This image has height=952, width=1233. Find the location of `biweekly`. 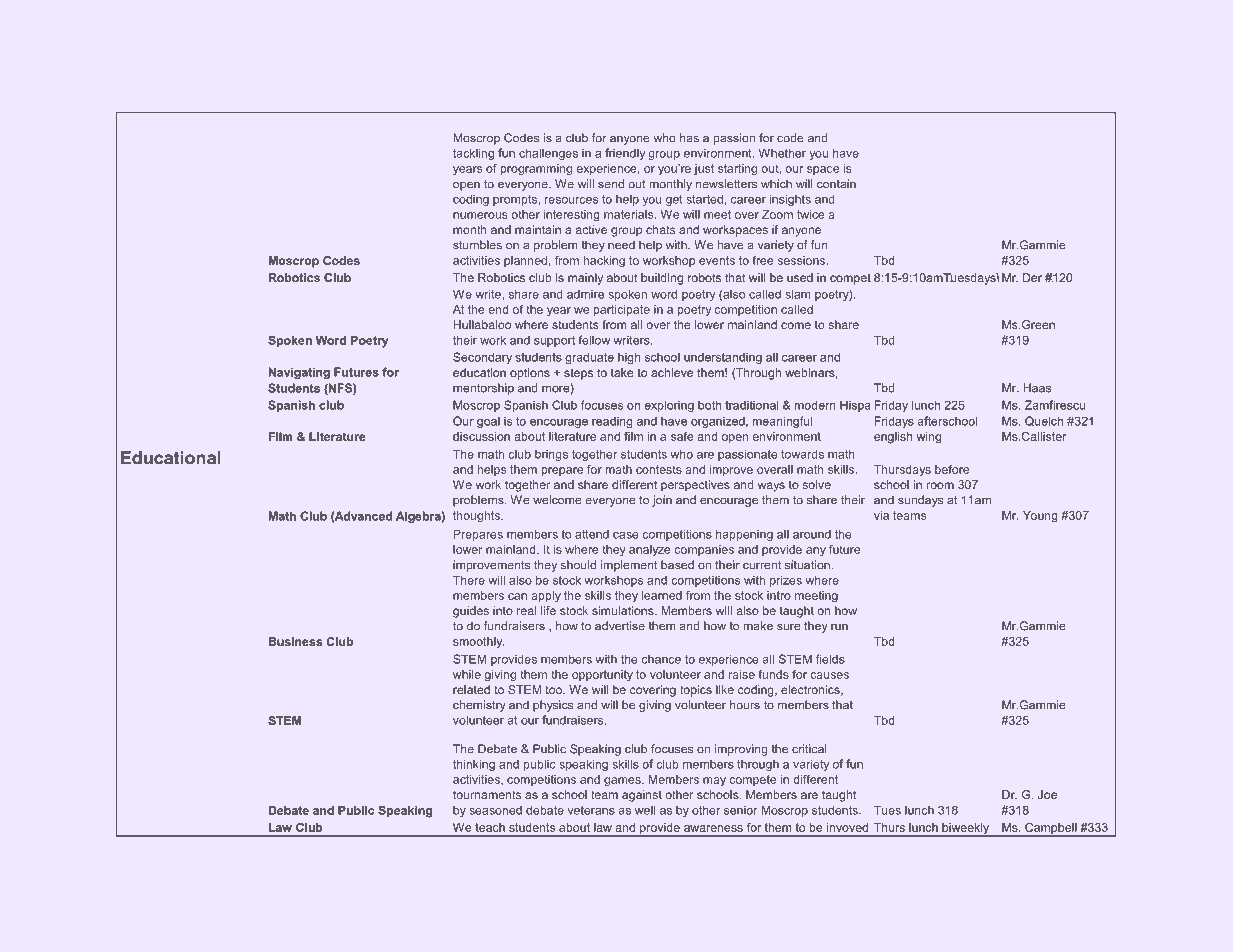

biweekly is located at coordinates (966, 830).
